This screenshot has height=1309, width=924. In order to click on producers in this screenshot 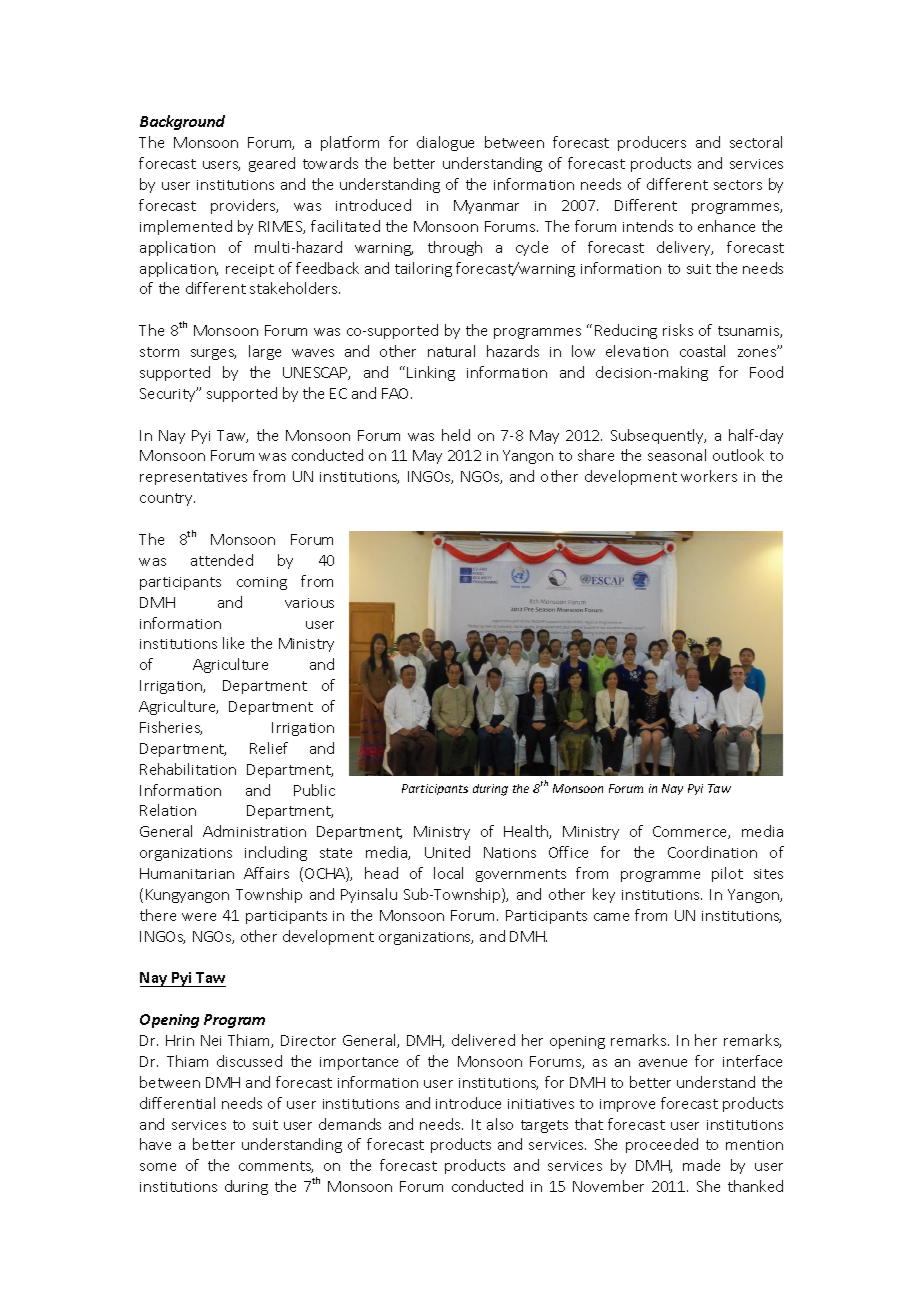, I will do `click(652, 143)`.
